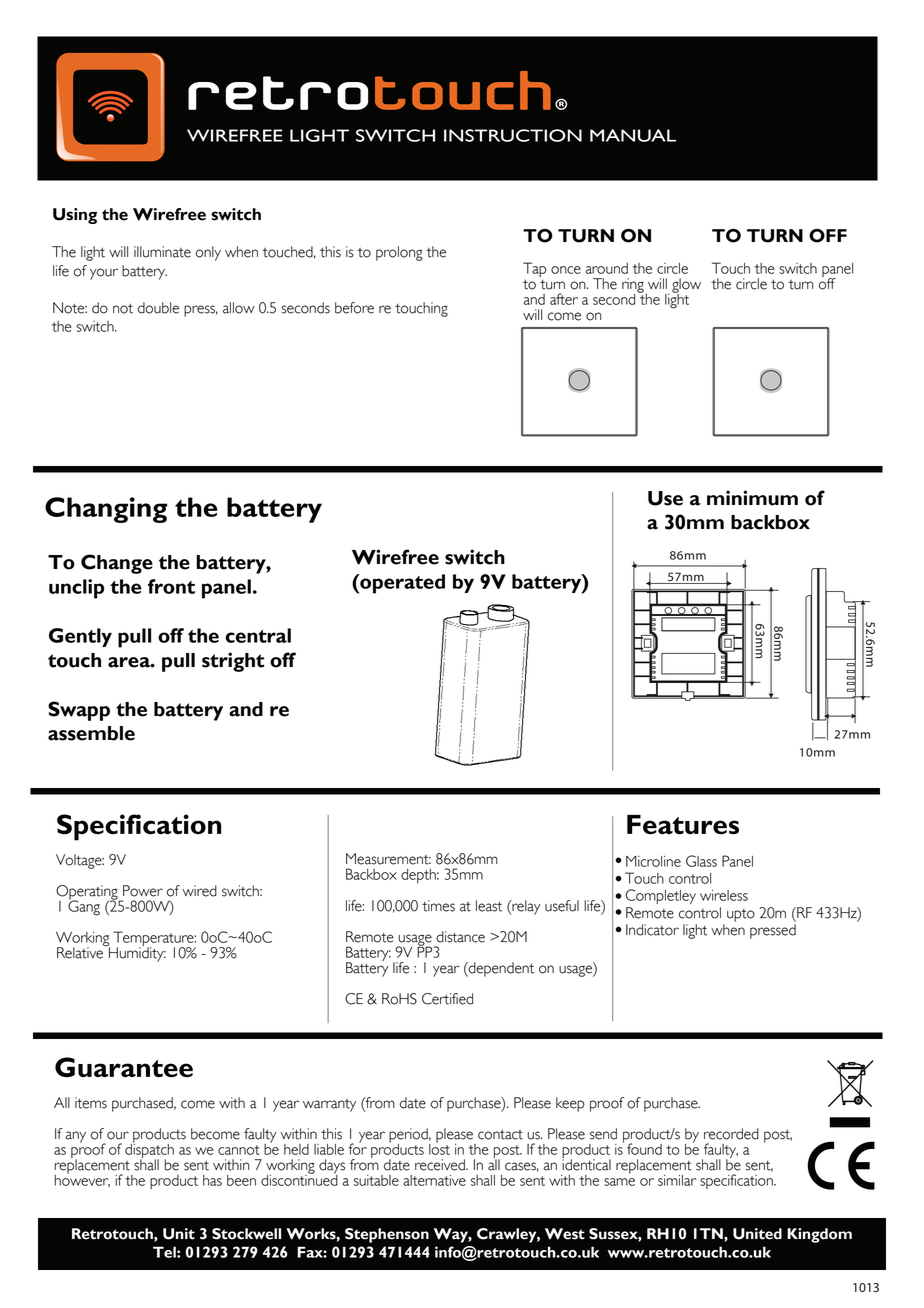 This screenshot has width=924, height=1308. Describe the element at coordinates (633, 135) in the screenshot. I see `MANUAL` at that location.
